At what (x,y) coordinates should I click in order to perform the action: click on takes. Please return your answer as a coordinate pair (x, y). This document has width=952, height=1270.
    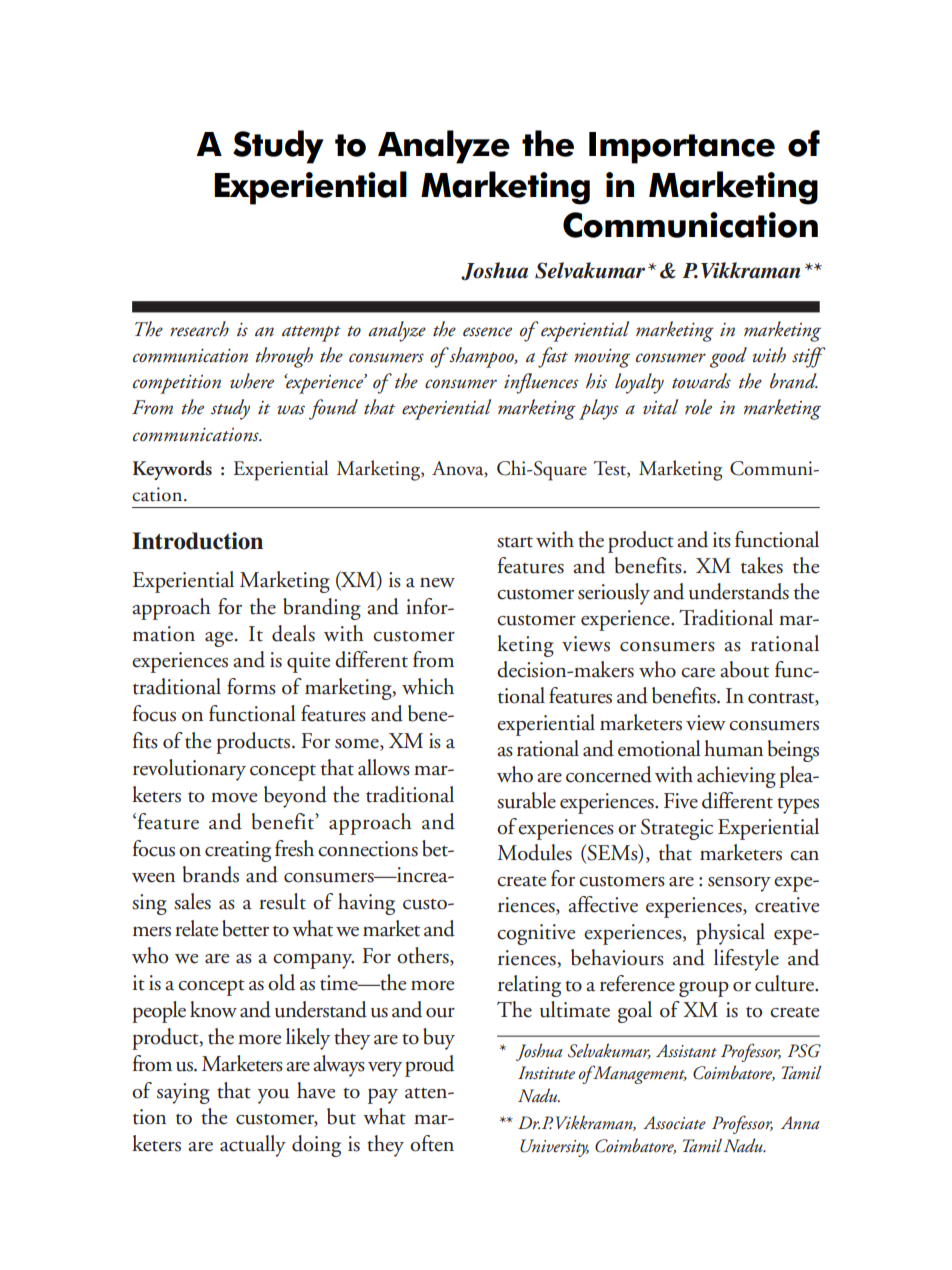
    Looking at the image, I should click on (762, 565).
